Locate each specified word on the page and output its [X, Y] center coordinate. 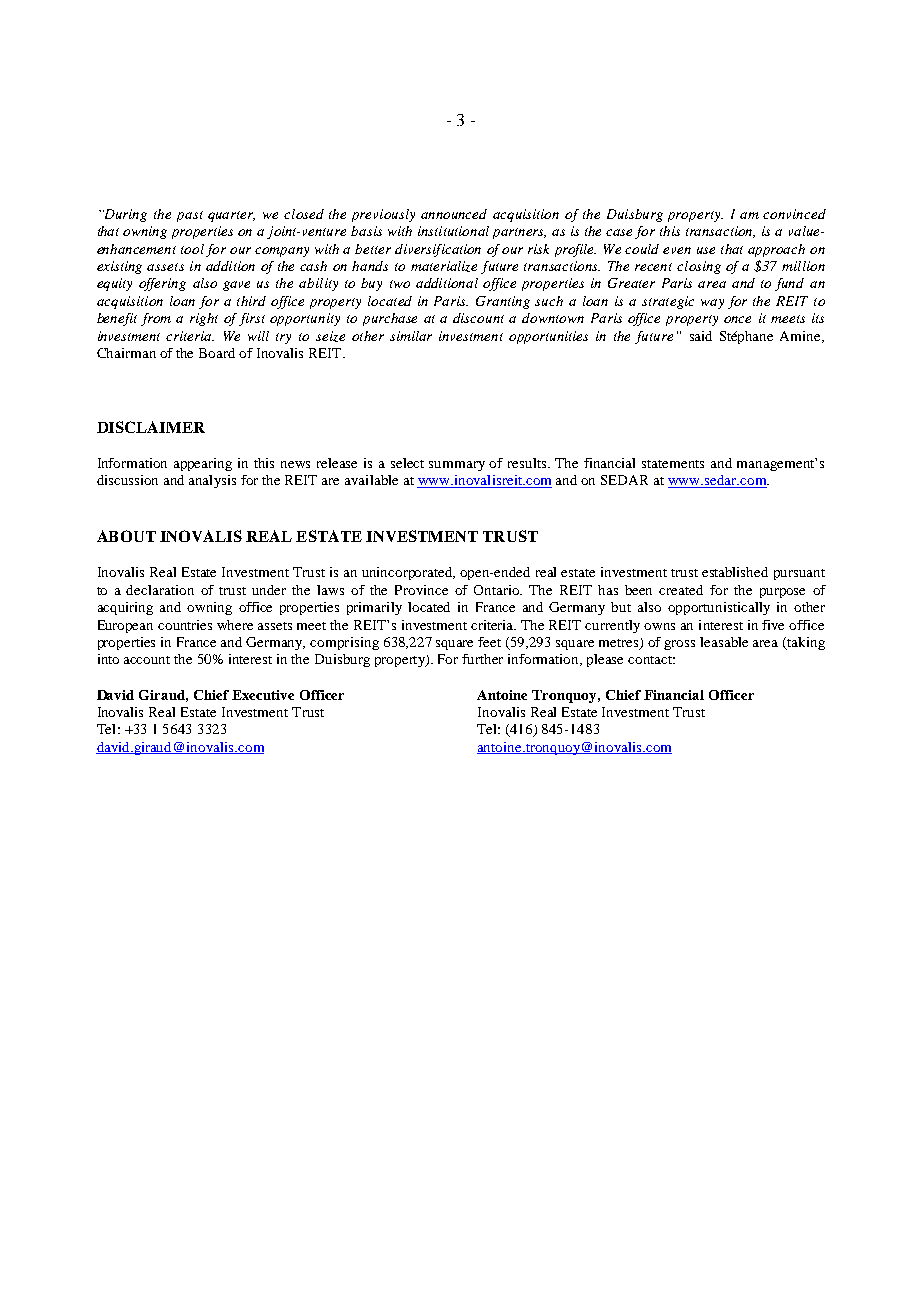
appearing [203, 464]
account [147, 660]
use [706, 250]
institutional [453, 231]
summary [457, 466]
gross [679, 645]
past [190, 216]
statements [673, 464]
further [482, 659]
